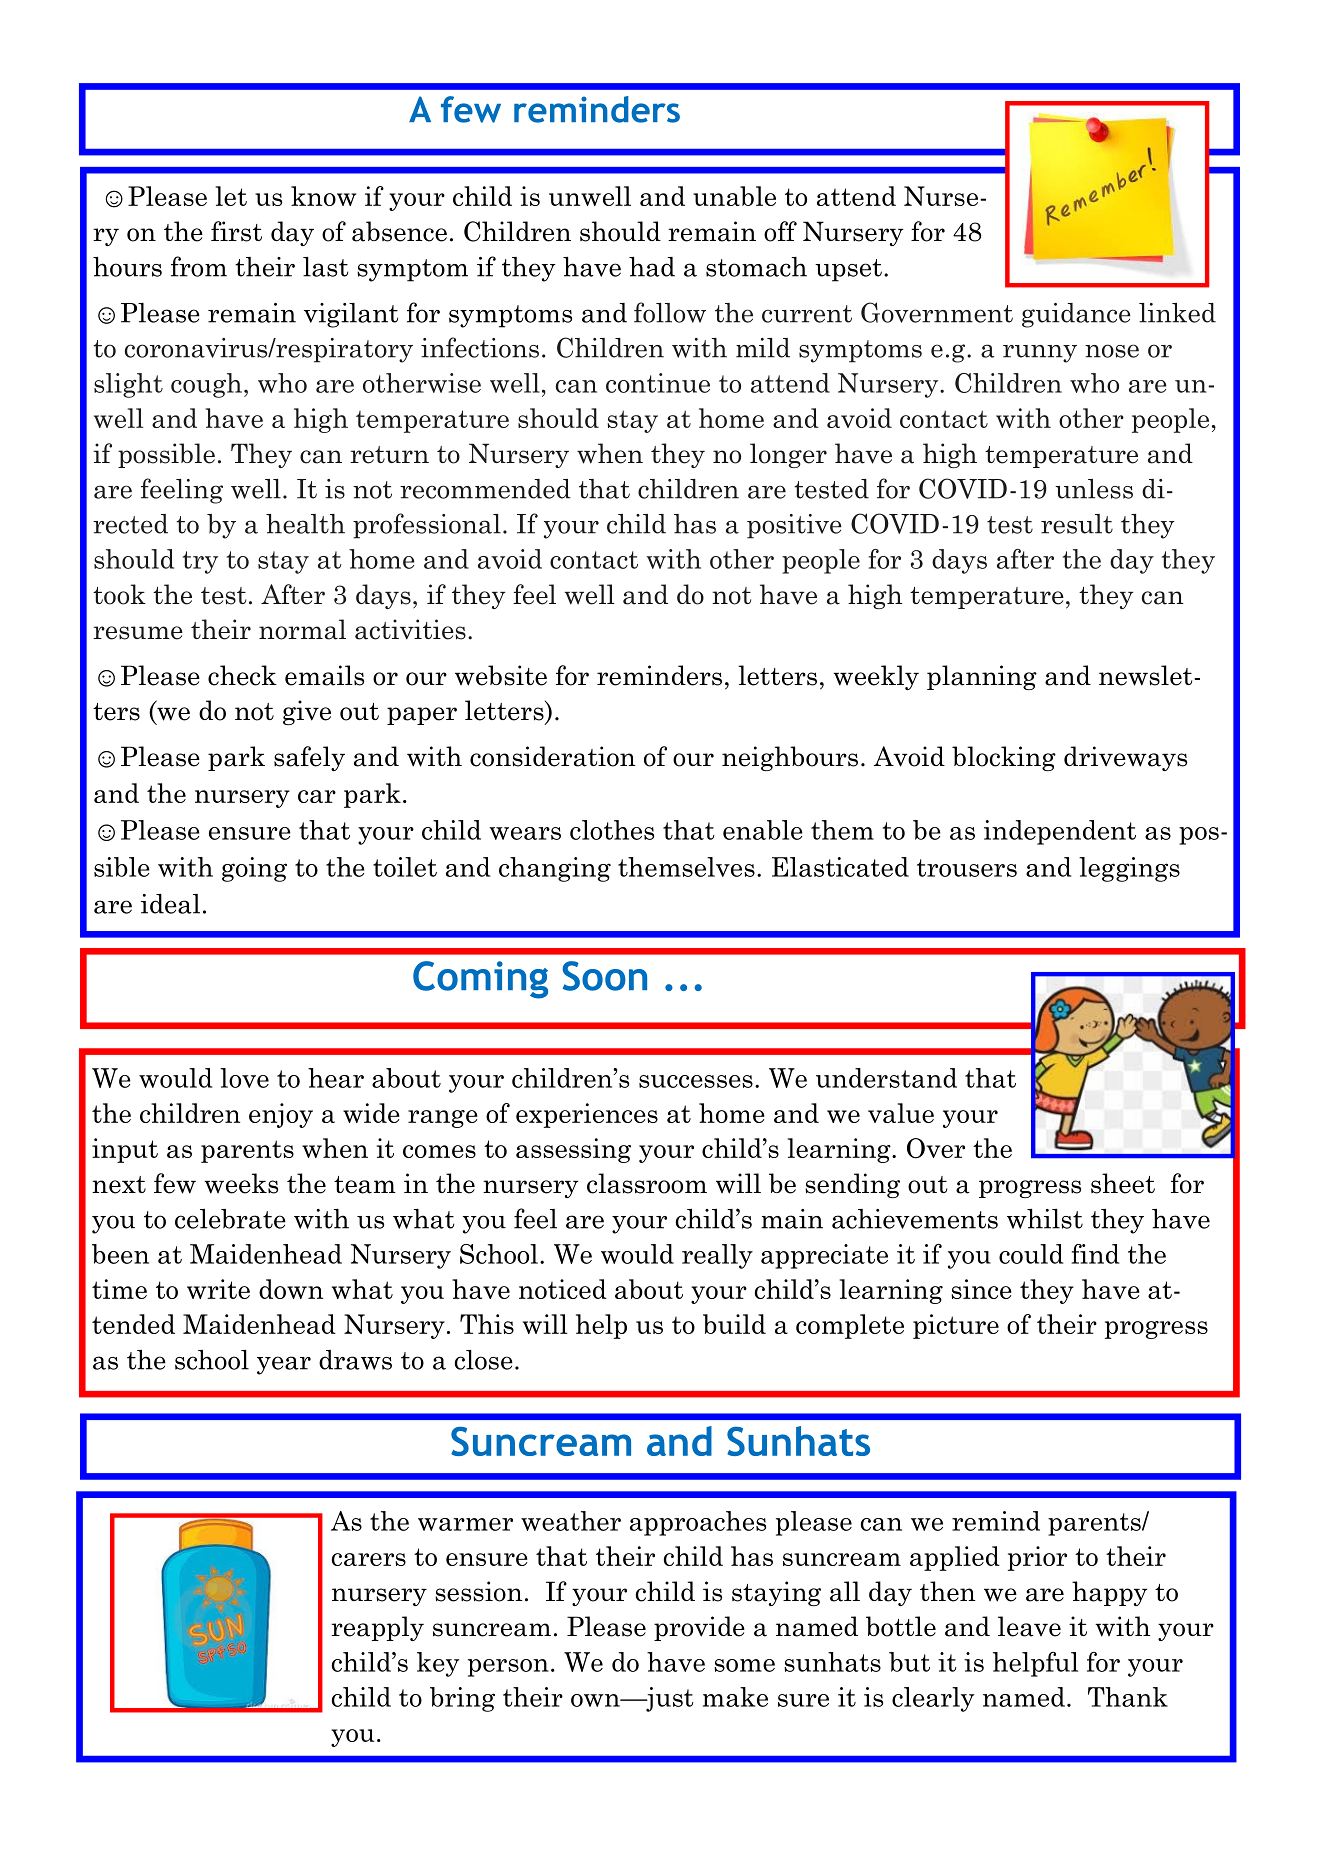 This page has width=1321, height=1868. What do you see at coordinates (794, 526) in the page?
I see `positive` at bounding box center [794, 526].
